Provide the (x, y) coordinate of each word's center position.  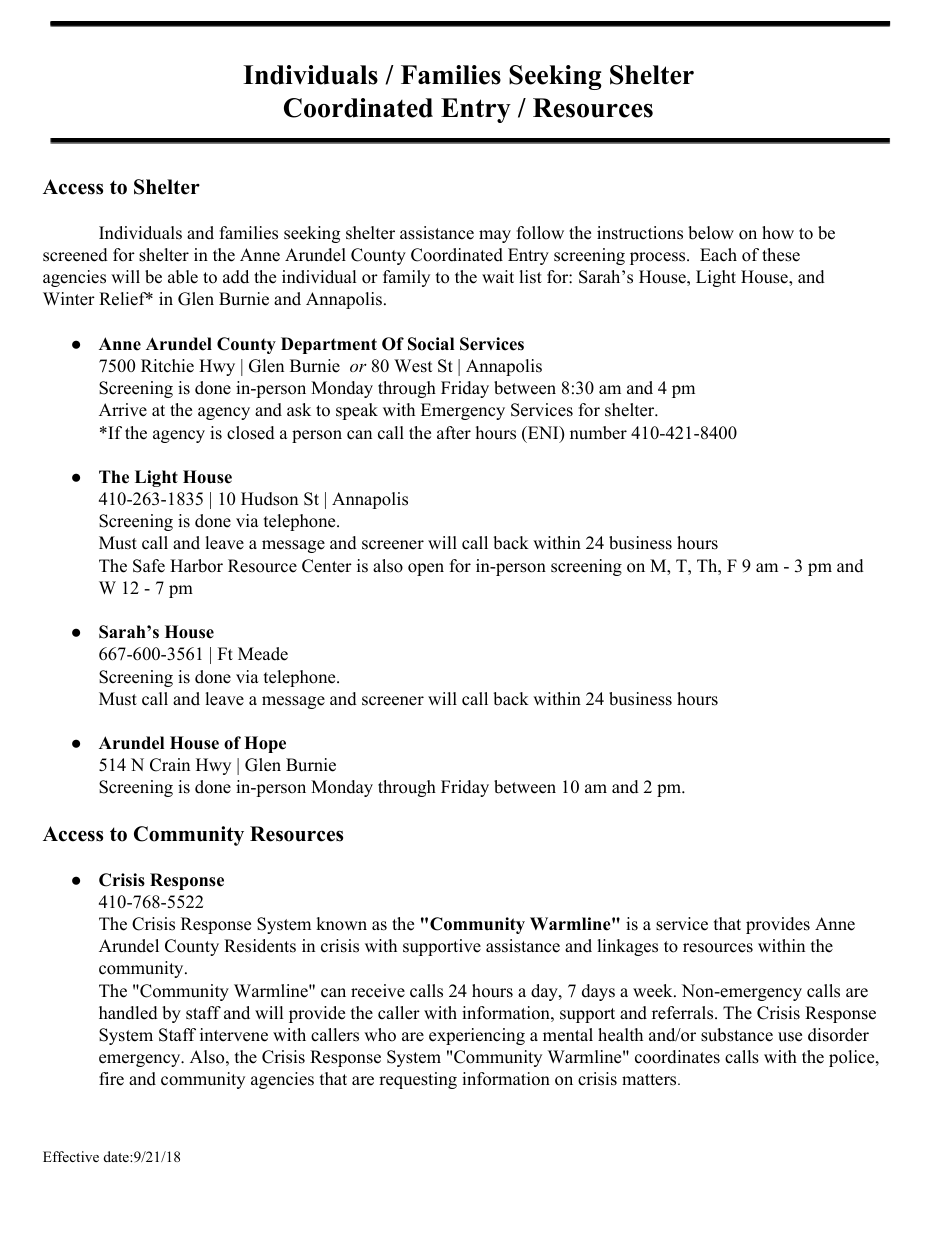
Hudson (269, 499)
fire (111, 1079)
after (454, 433)
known (341, 924)
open (426, 569)
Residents (260, 946)
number (598, 433)
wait (498, 276)
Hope (265, 744)
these (781, 255)
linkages (627, 947)
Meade (263, 654)
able (183, 277)
